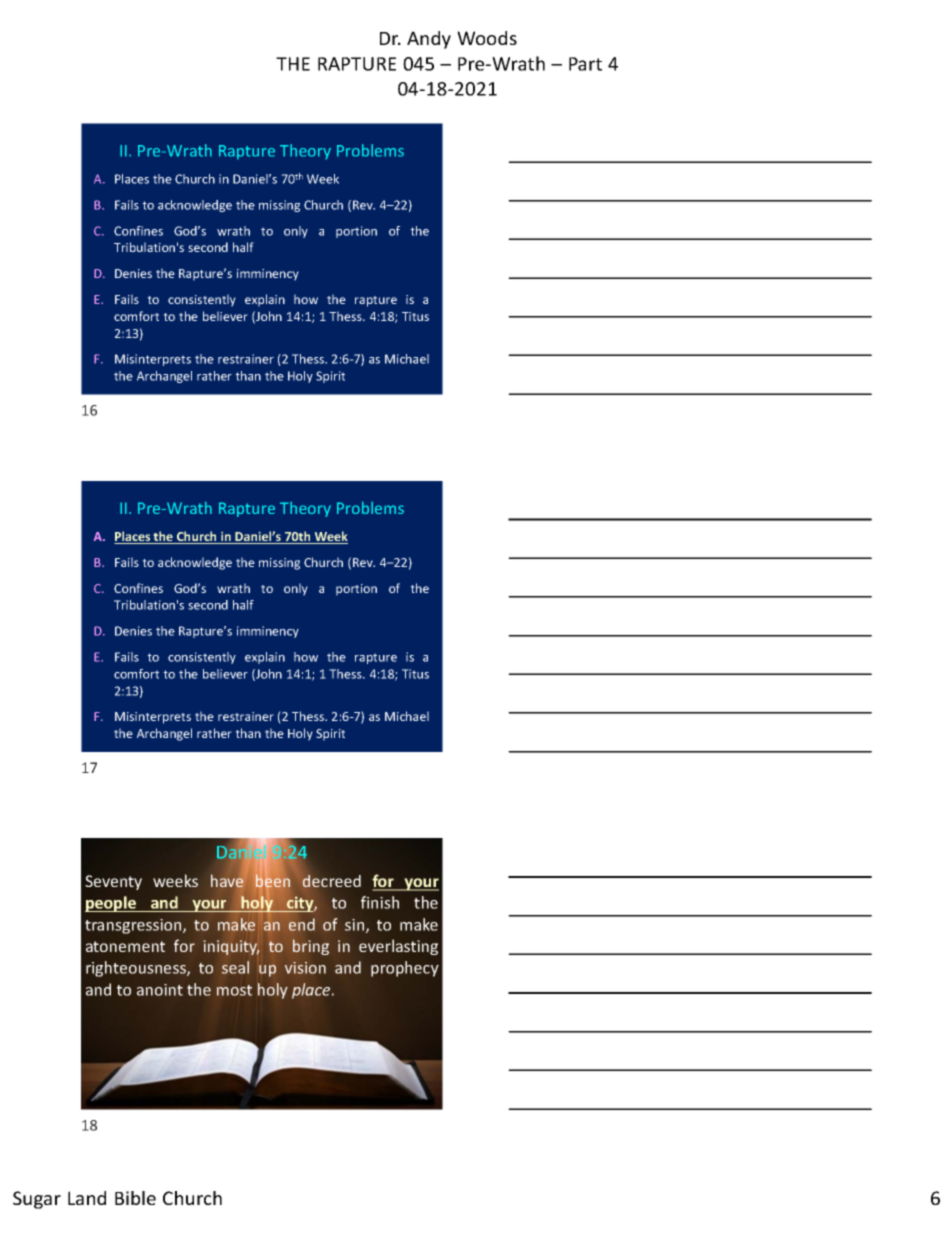 The height and width of the screenshot is (1233, 952). What do you see at coordinates (429, 40) in the screenshot?
I see `Andy` at bounding box center [429, 40].
